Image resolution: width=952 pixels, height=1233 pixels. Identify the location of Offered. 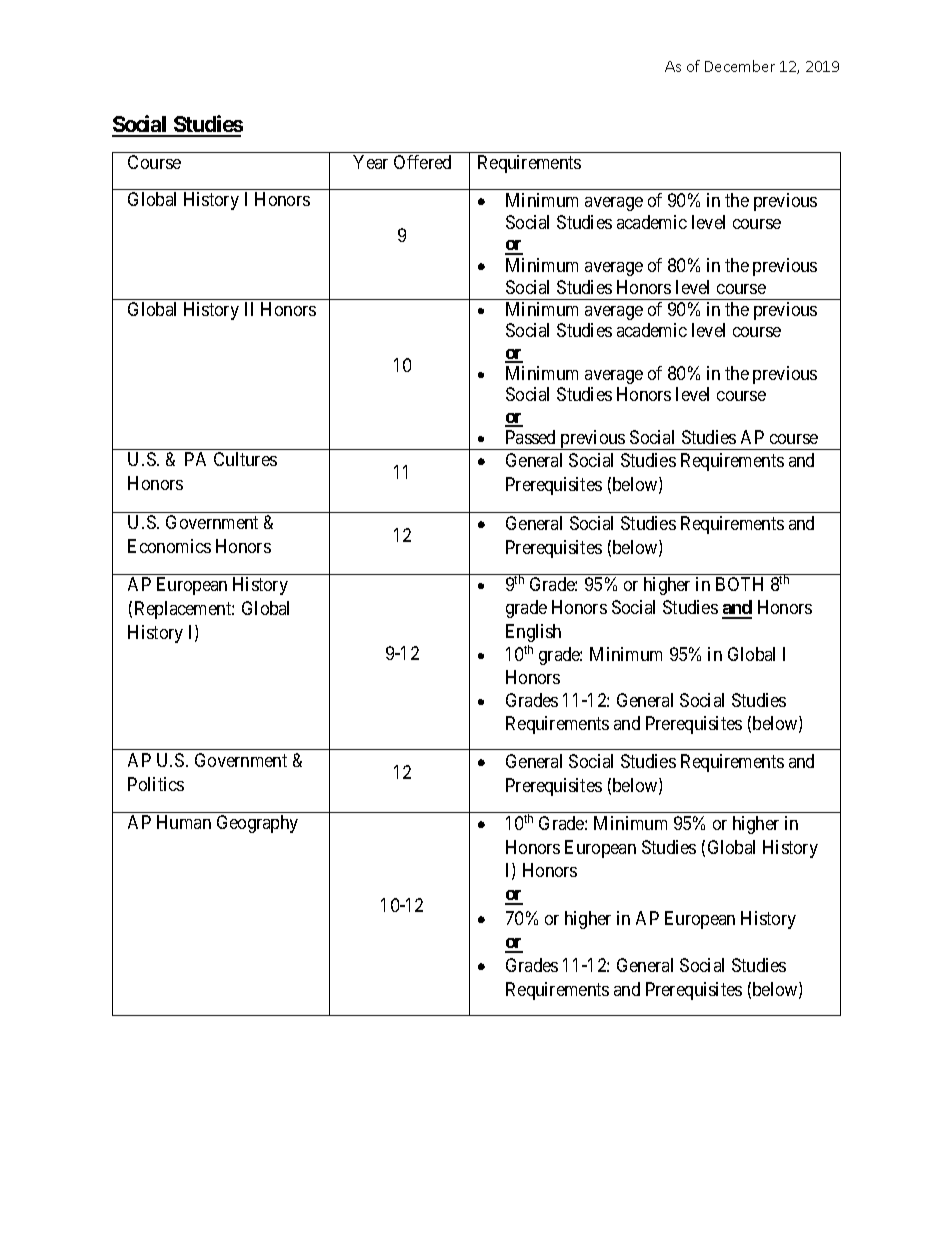
(422, 162).
